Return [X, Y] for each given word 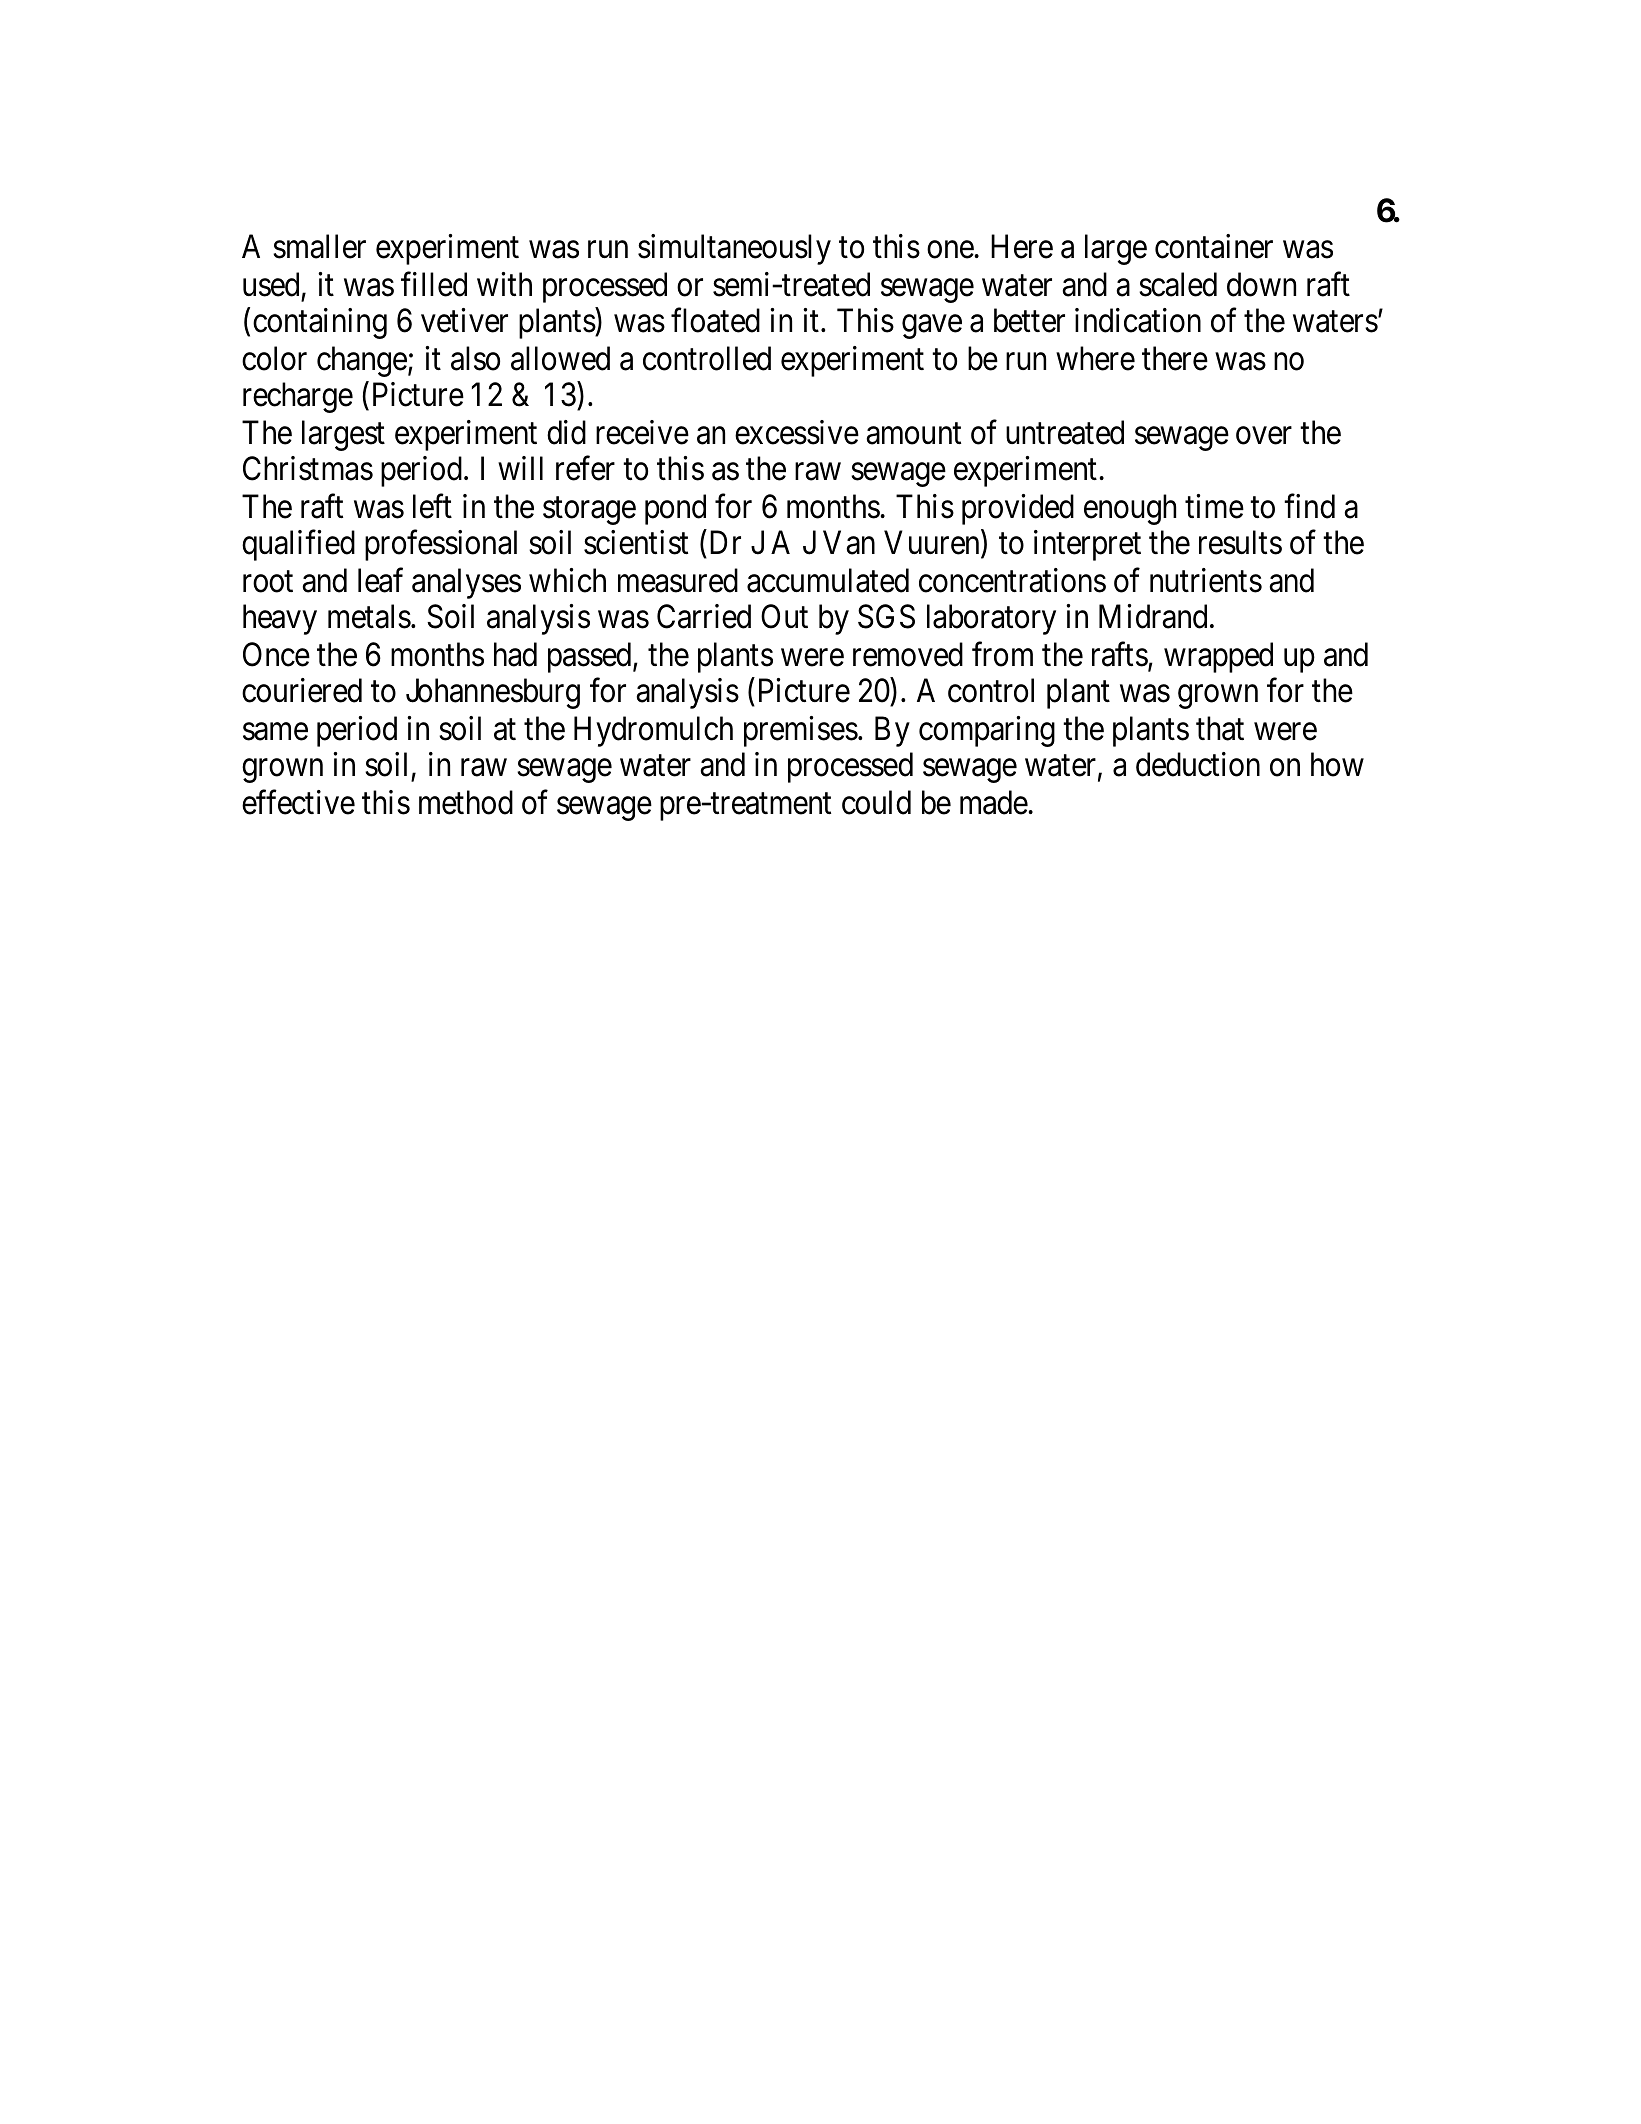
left [432, 506]
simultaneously [734, 249]
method [466, 802]
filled [434, 284]
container [1214, 246]
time [1214, 506]
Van [849, 543]
